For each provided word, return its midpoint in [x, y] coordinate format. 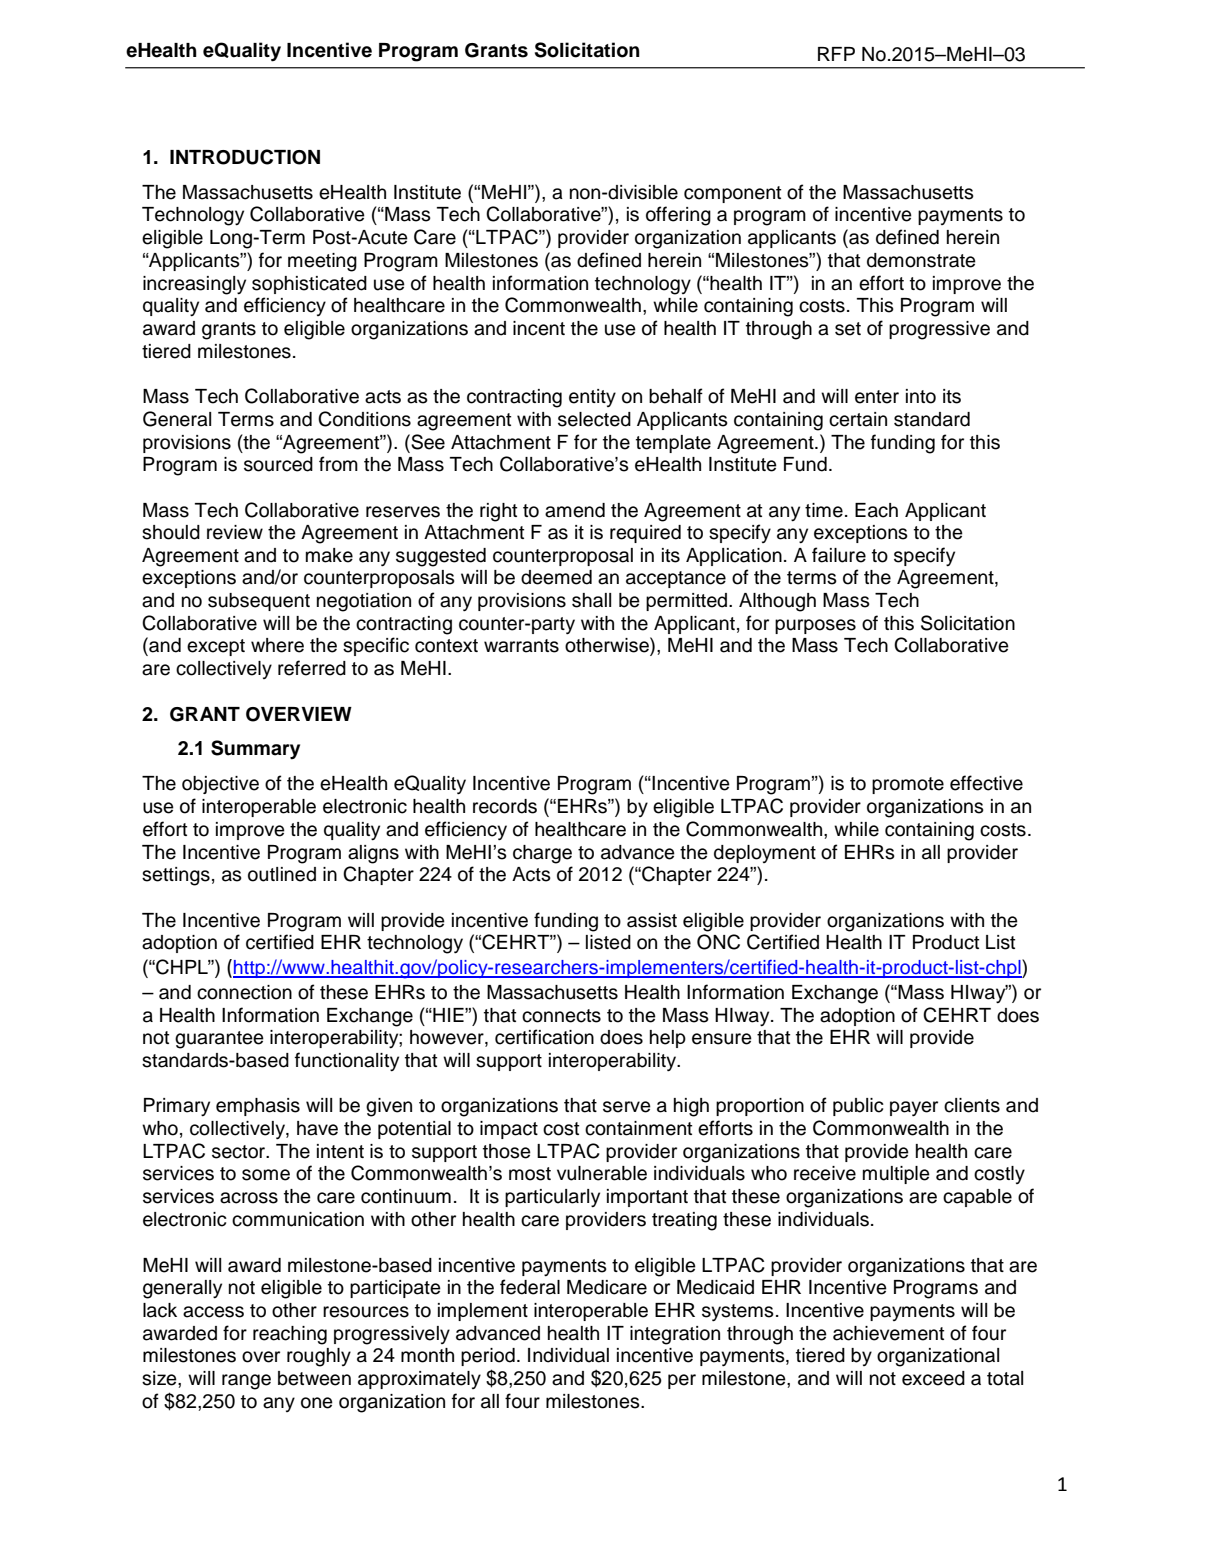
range [246, 1382]
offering [678, 216]
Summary [255, 750]
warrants [521, 646]
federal [530, 1287]
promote [908, 785]
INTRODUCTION [245, 157]
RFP [836, 54]
